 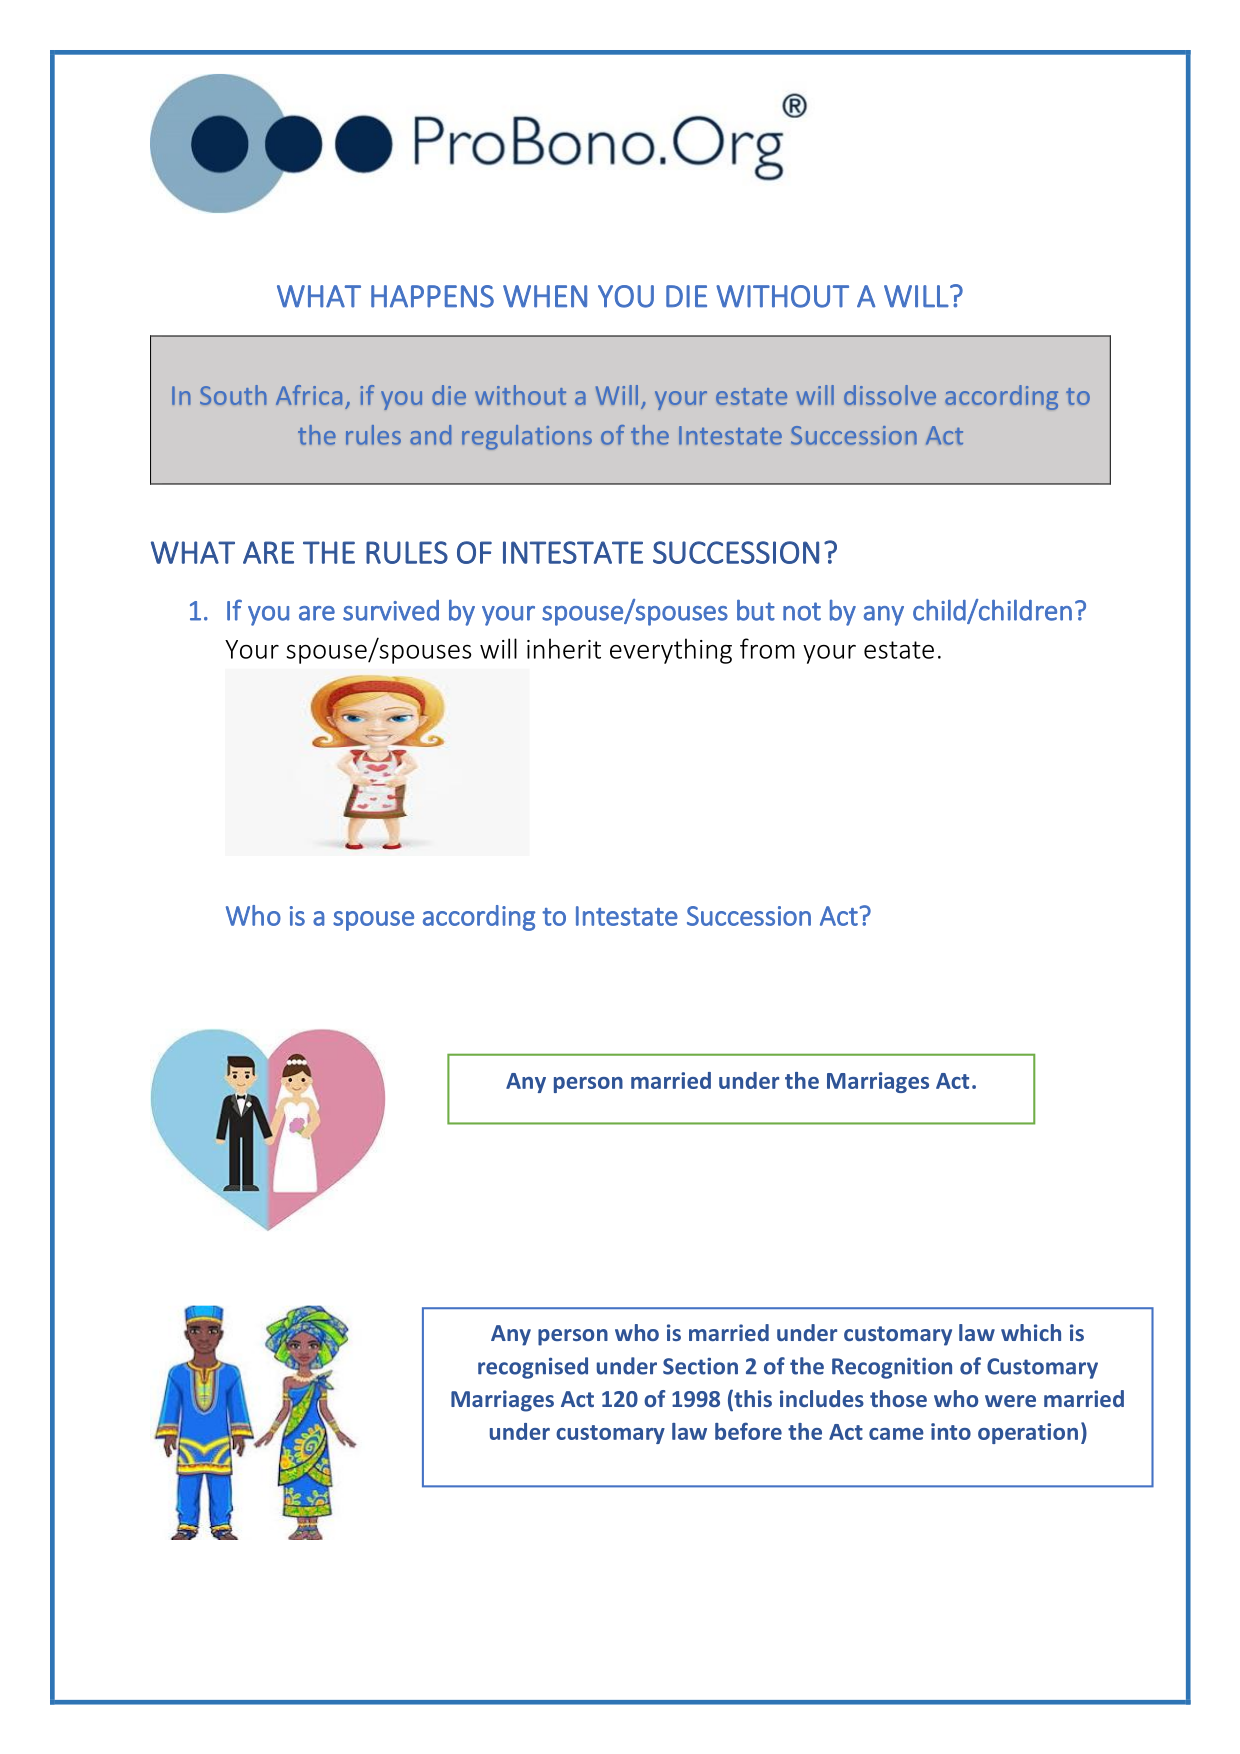 I want to click on Section, so click(x=700, y=1366).
